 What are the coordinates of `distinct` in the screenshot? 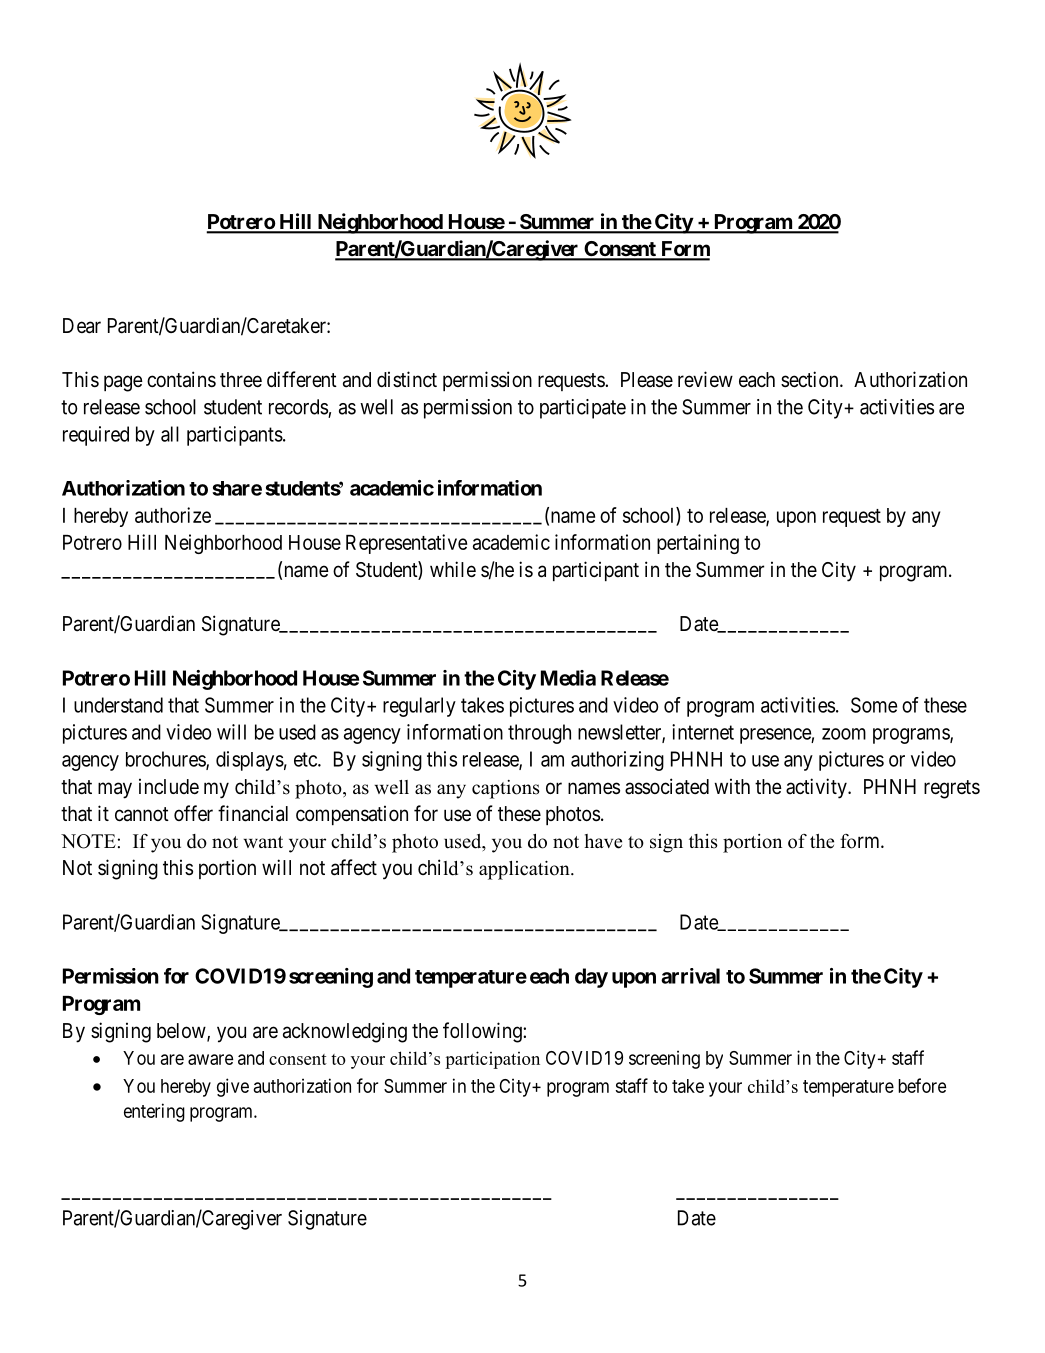 It's located at (407, 379).
